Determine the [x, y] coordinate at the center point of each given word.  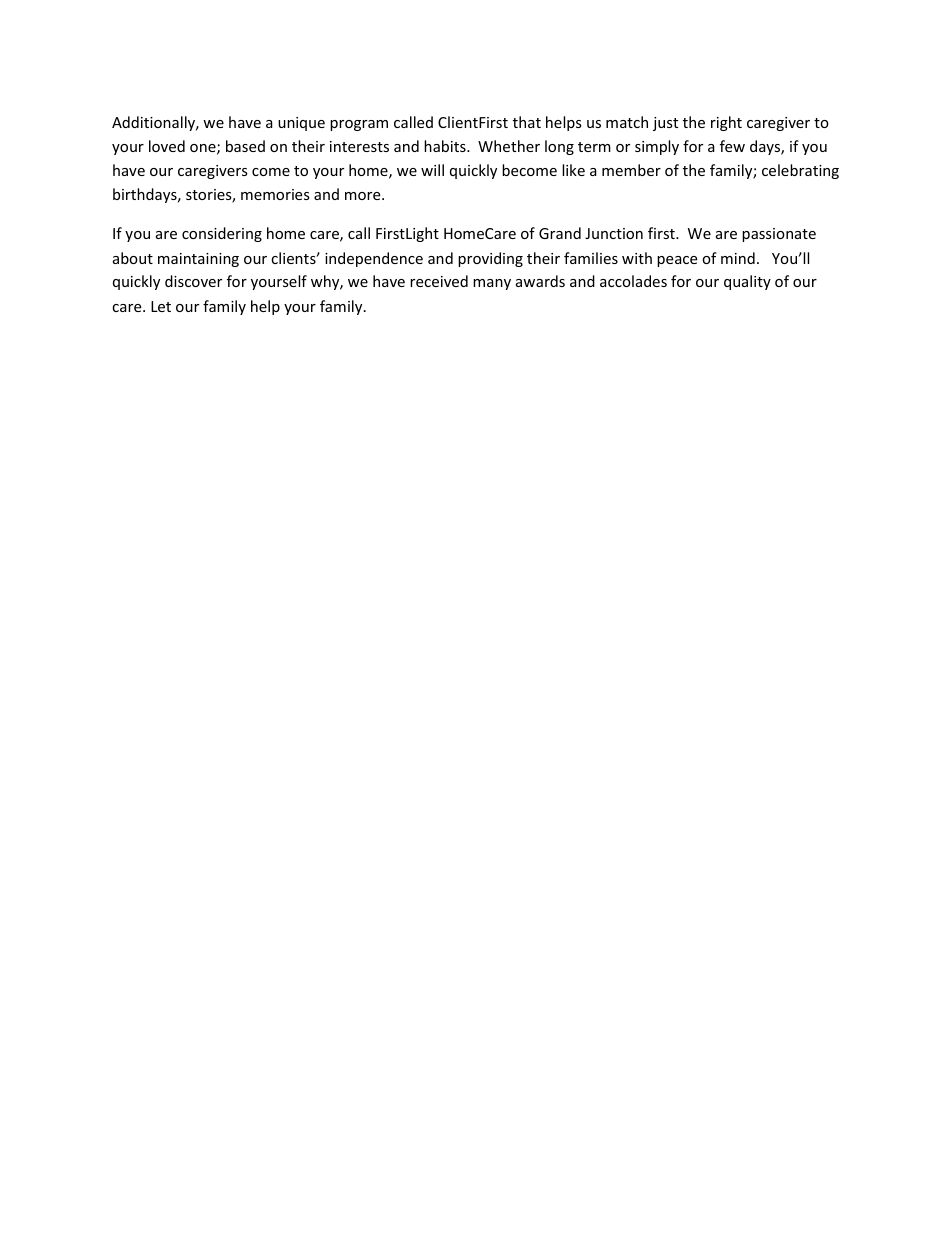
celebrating [800, 171]
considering [222, 234]
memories [275, 194]
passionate [779, 235]
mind [738, 258]
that [527, 122]
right [726, 123]
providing [490, 259]
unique [301, 124]
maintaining [198, 260]
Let [161, 306]
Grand [560, 233]
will [432, 170]
